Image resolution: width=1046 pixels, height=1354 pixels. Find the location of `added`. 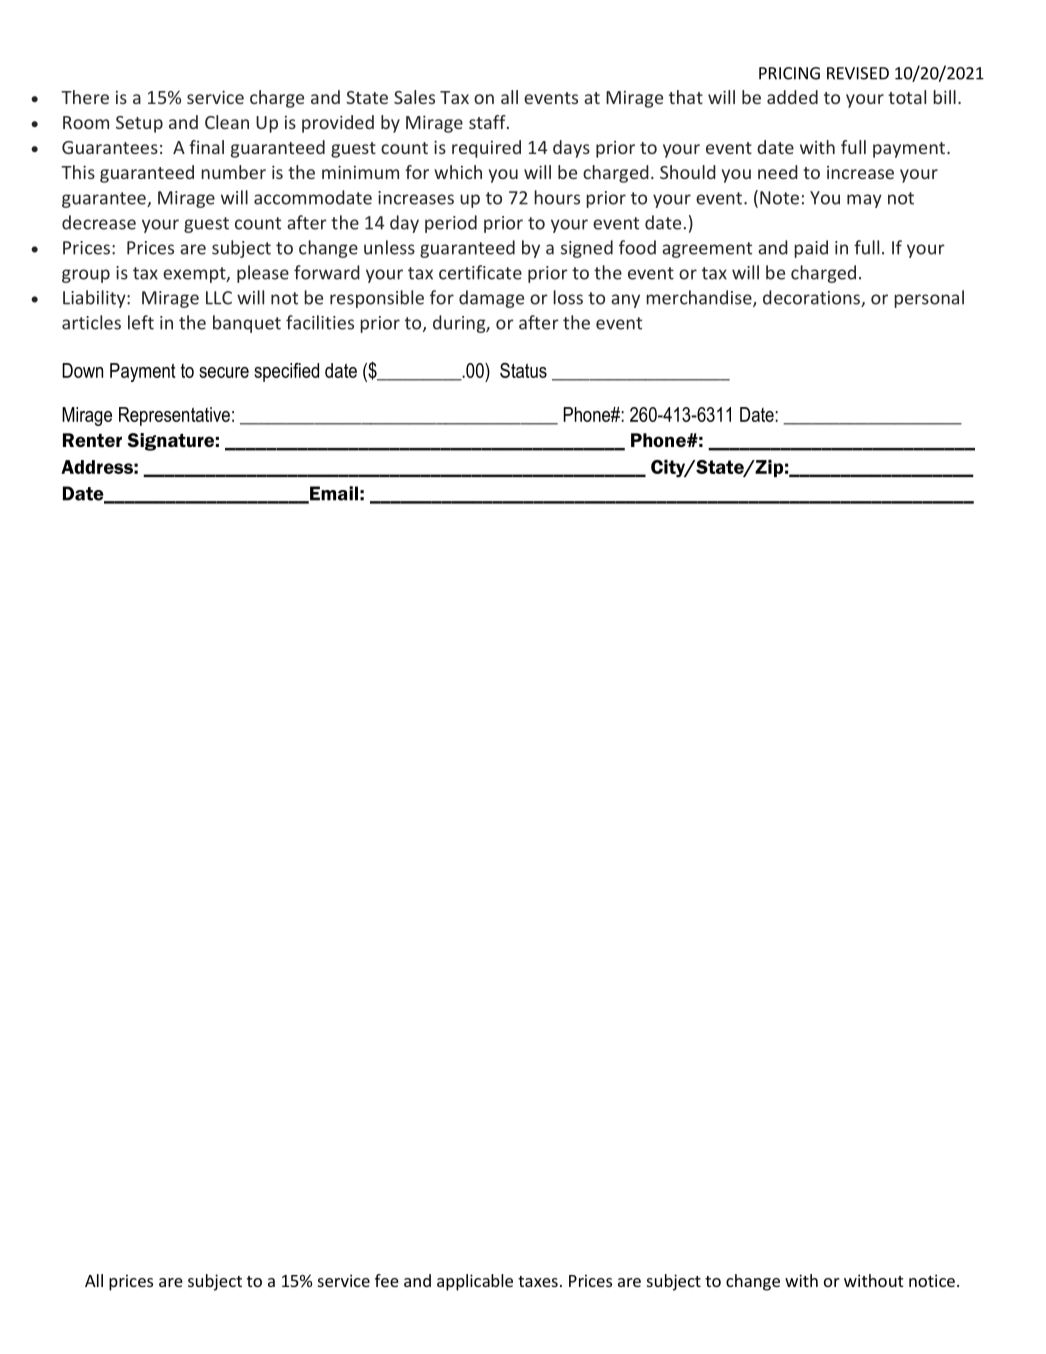

added is located at coordinates (792, 97).
